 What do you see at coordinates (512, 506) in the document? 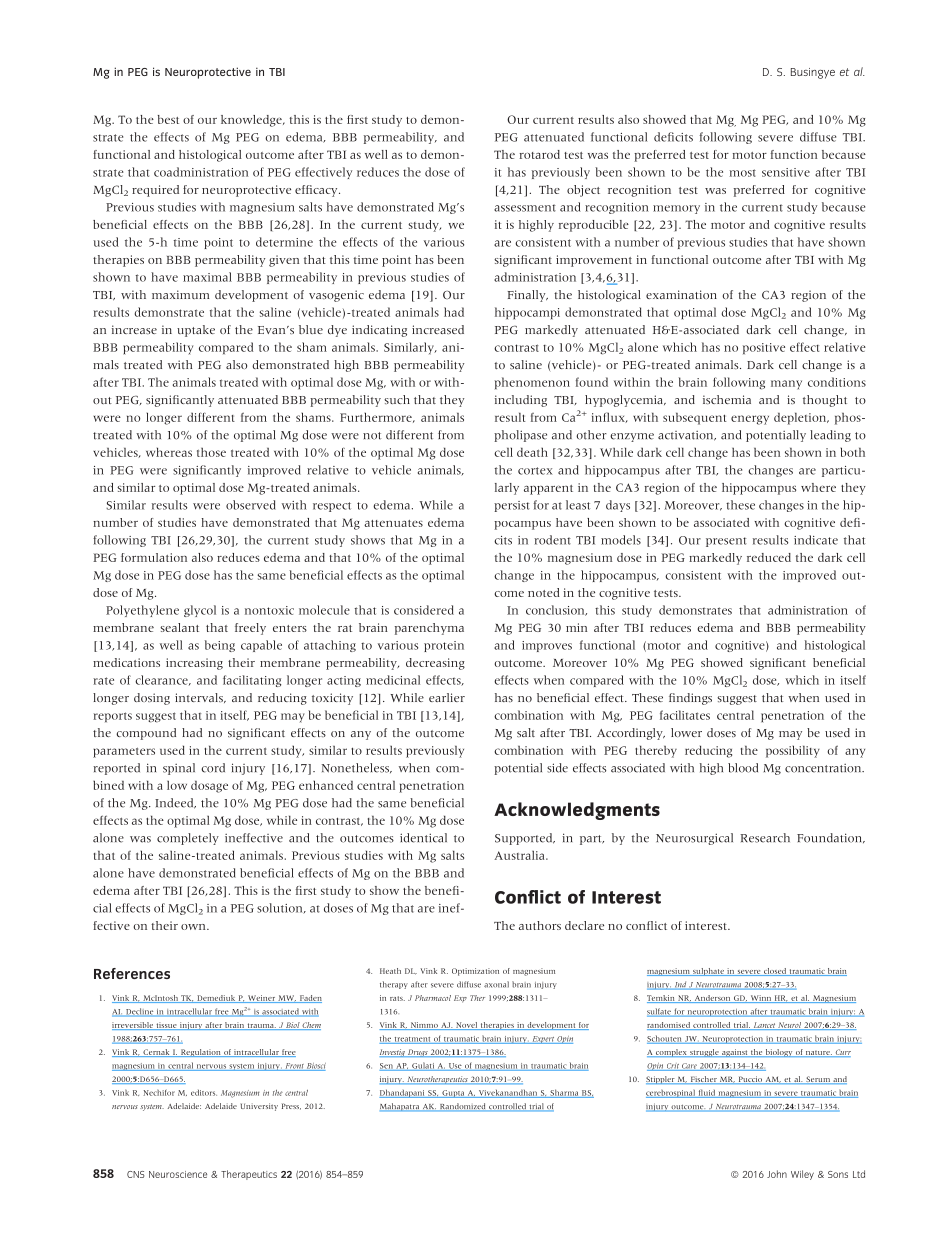
I see `persist` at bounding box center [512, 506].
